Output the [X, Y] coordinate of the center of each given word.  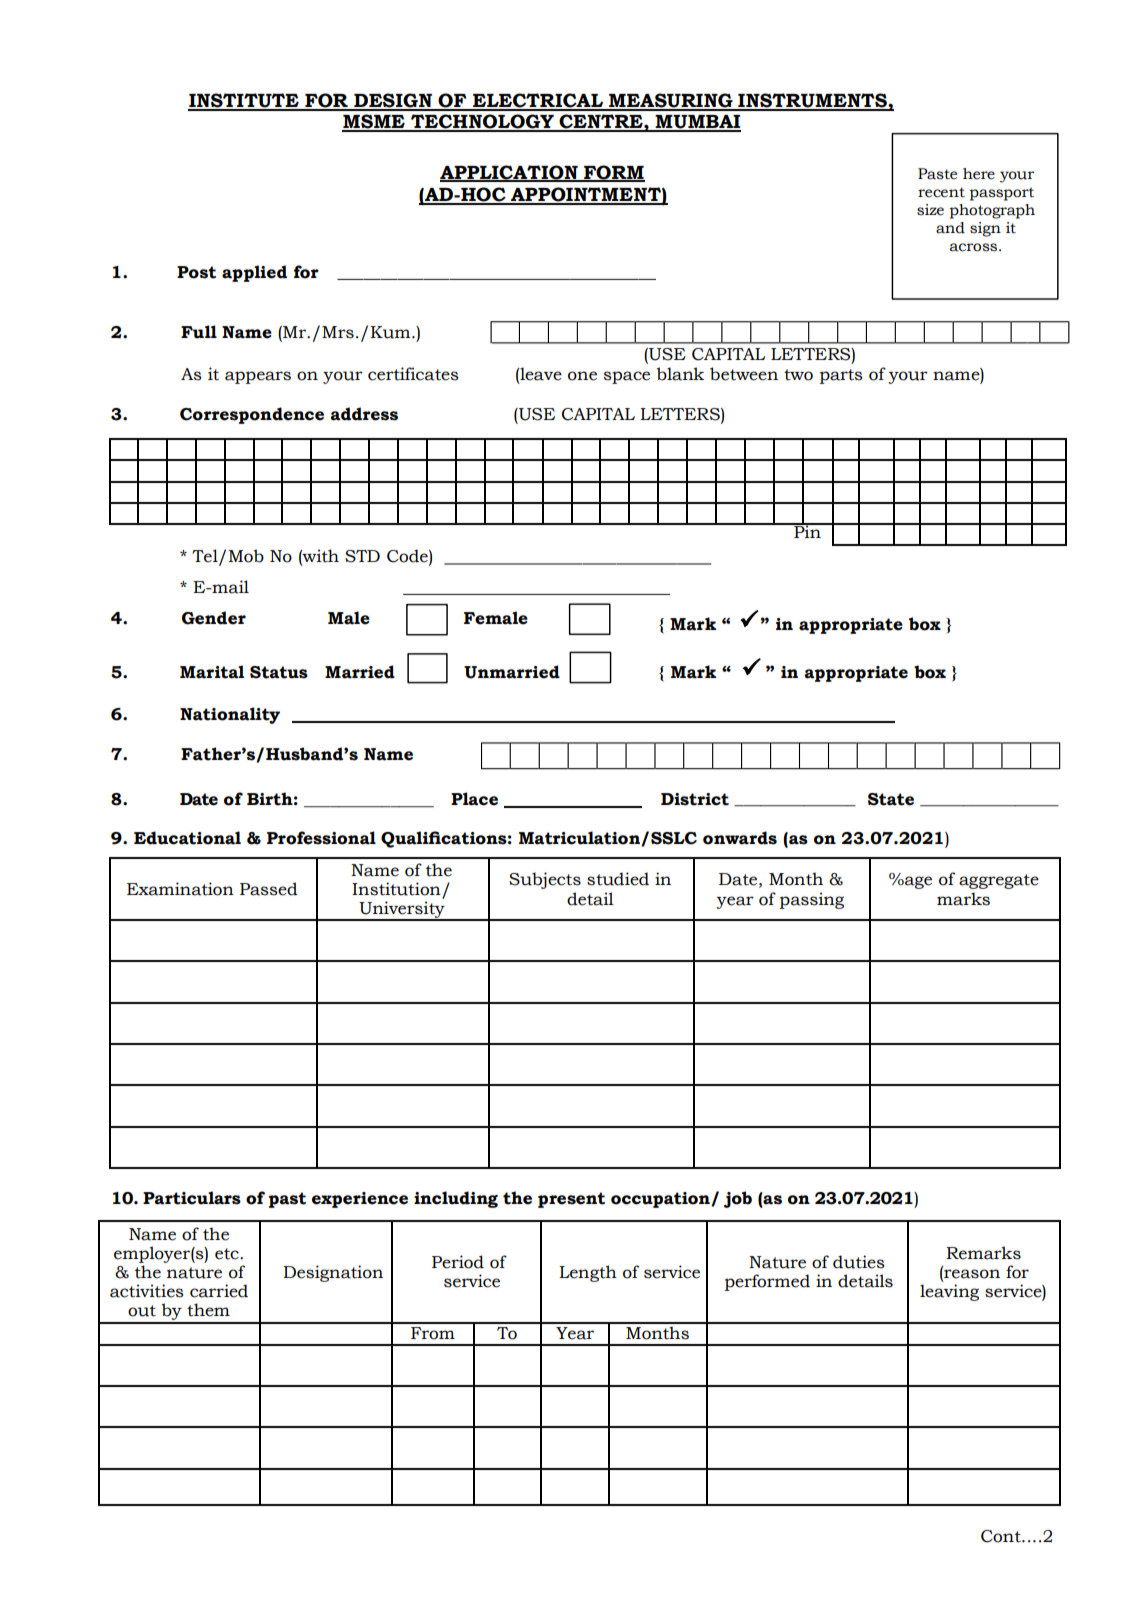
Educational [187, 838]
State [891, 799]
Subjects [545, 880]
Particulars [192, 1198]
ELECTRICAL [538, 101]
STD [362, 556]
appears [258, 377]
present [571, 1200]
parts [841, 376]
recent [941, 192]
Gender [214, 618]
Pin [807, 530]
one [582, 376]
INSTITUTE [244, 101]
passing [812, 900]
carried [219, 1291]
